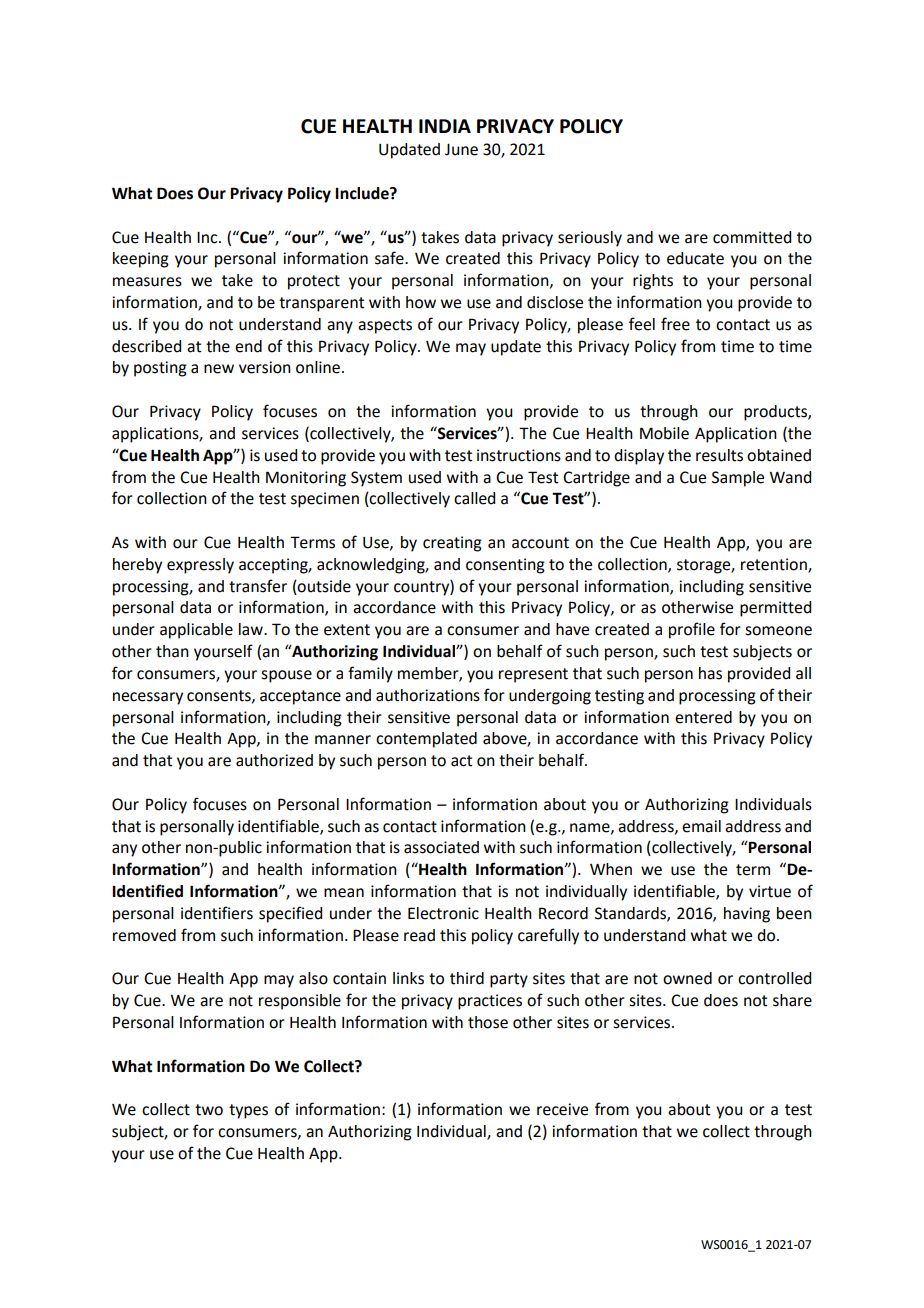  Describe the element at coordinates (505, 566) in the screenshot. I see `consenting` at that location.
